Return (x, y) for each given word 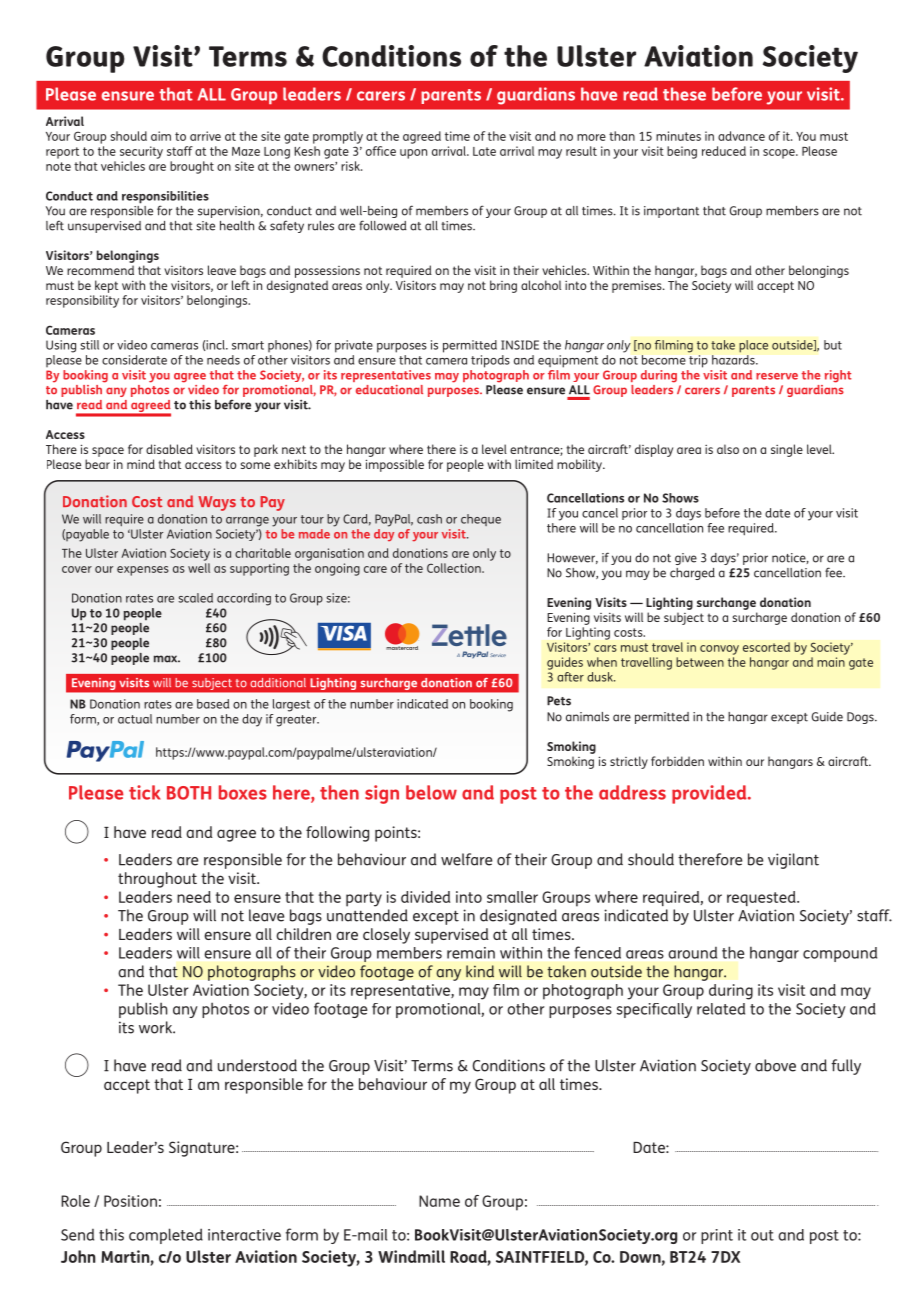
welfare (466, 859)
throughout (157, 880)
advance (741, 136)
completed (166, 1236)
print (717, 1236)
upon (413, 154)
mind (141, 464)
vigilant (793, 861)
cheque (481, 520)
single (787, 450)
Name (439, 1201)
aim (161, 136)
